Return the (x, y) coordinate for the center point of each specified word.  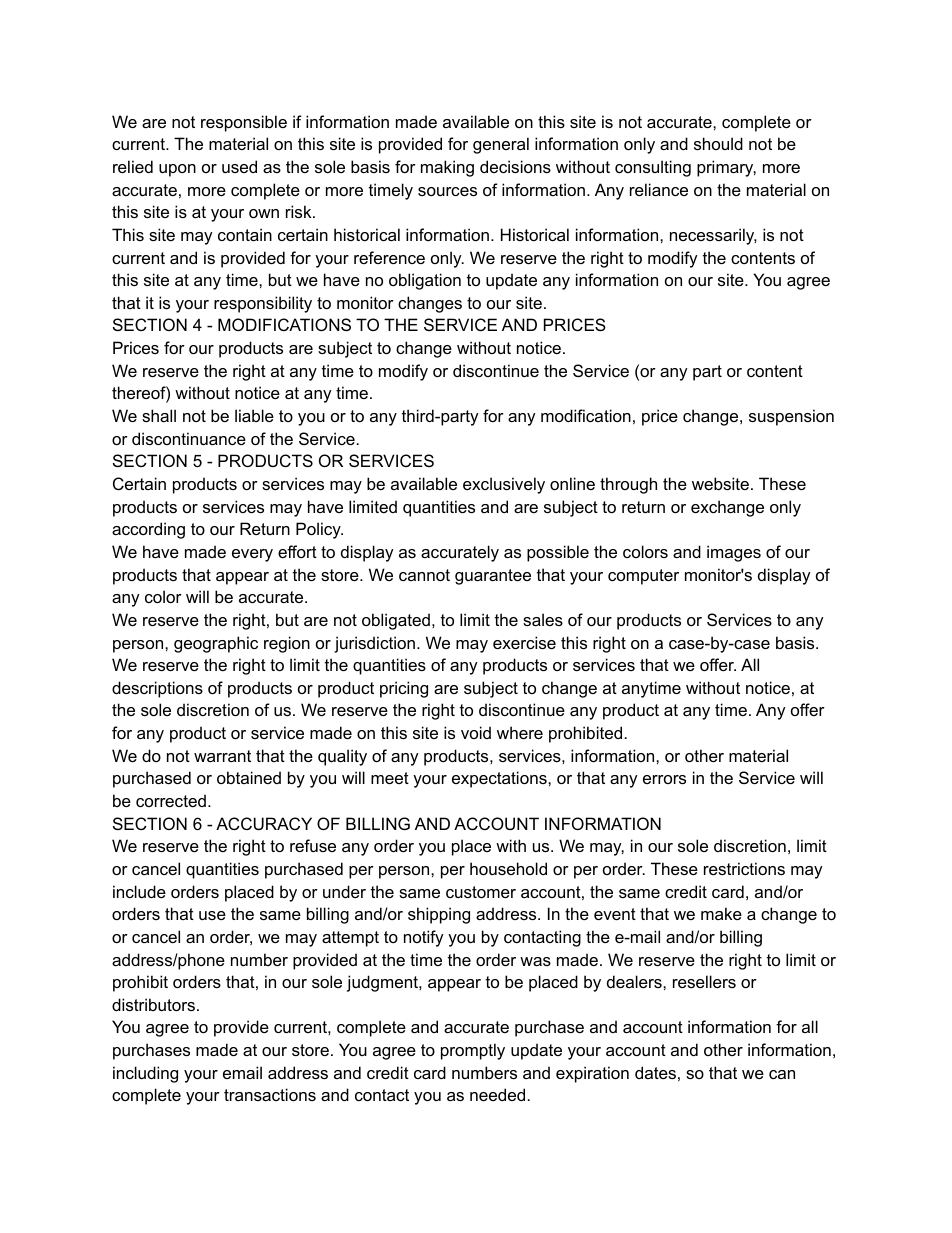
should (718, 143)
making (447, 168)
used (239, 166)
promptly (473, 1051)
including (145, 1074)
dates (655, 1072)
